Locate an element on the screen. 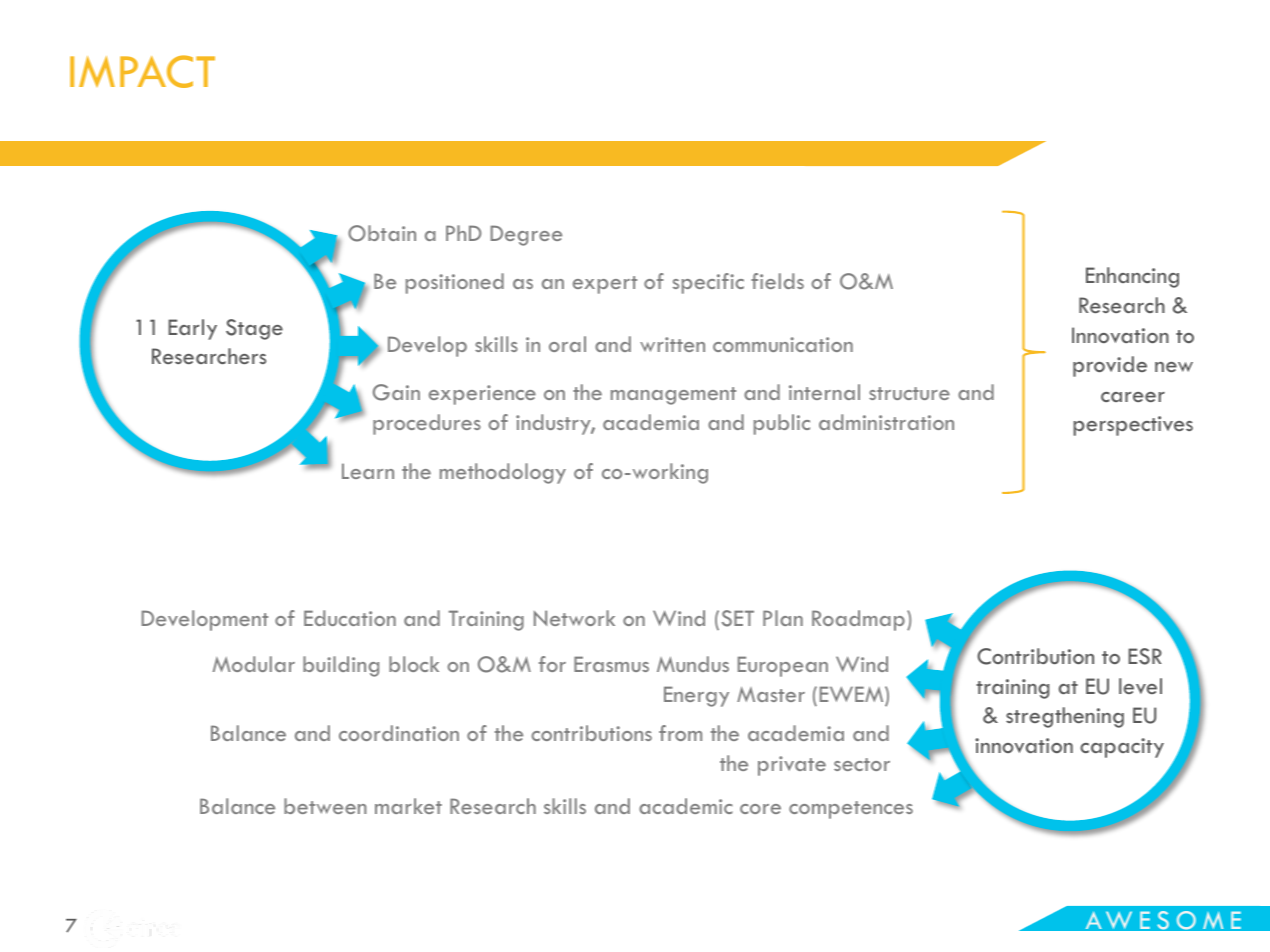 This screenshot has width=1270, height=952. academic is located at coordinates (686, 806).
